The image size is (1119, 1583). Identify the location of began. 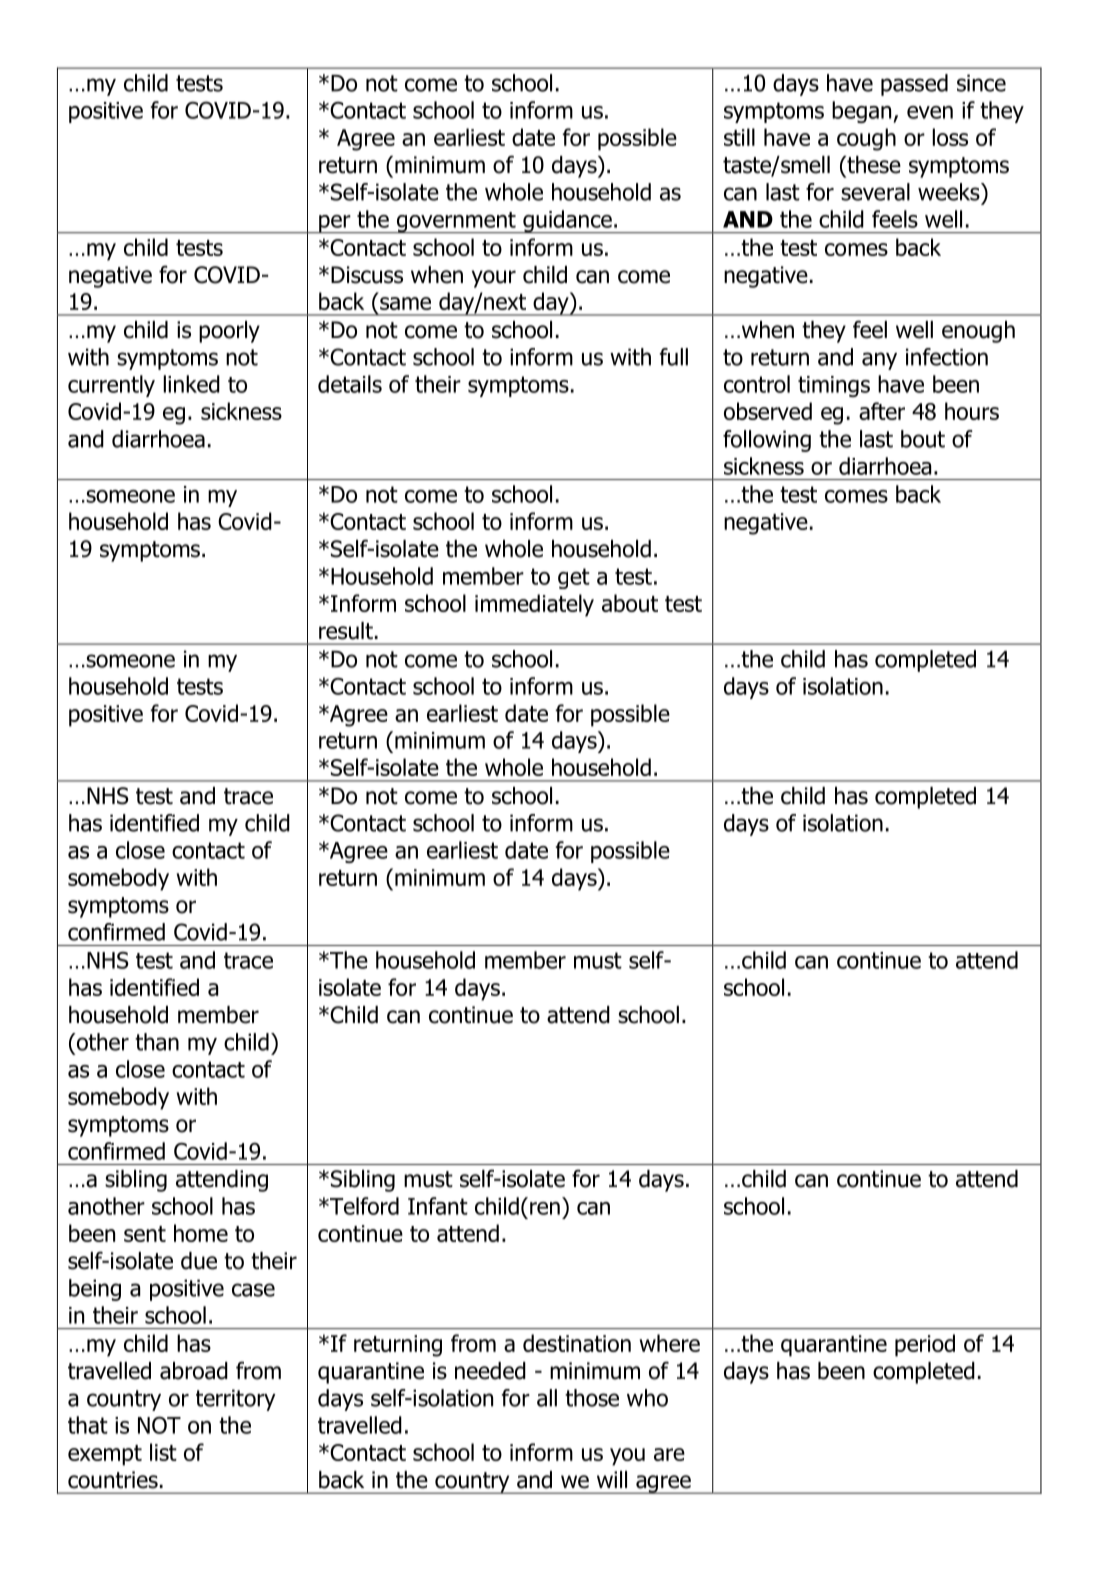
(863, 112).
